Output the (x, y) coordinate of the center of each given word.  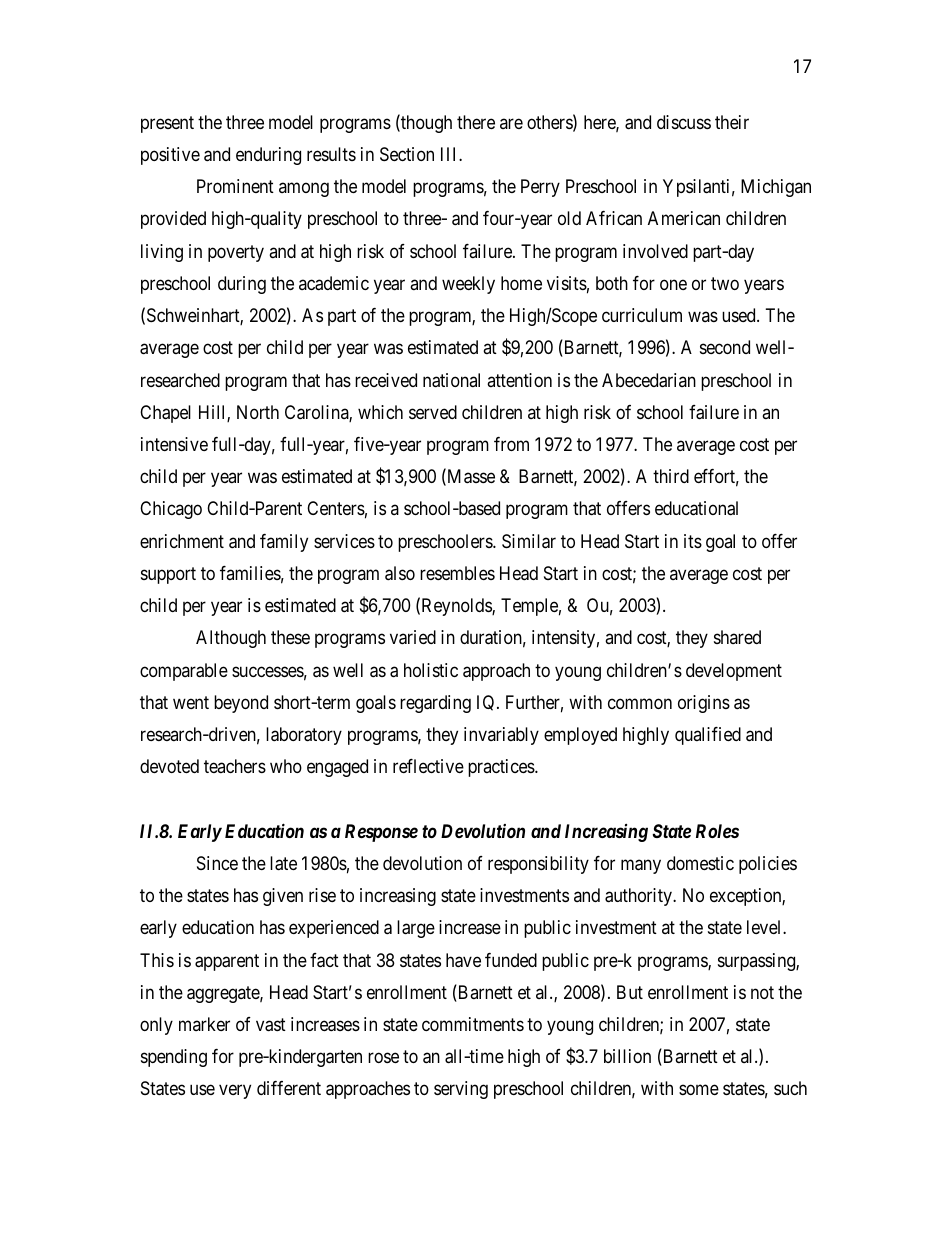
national (451, 380)
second (725, 347)
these (290, 637)
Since (217, 863)
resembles (457, 573)
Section (407, 154)
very (235, 1092)
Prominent (235, 186)
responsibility (538, 865)
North (258, 412)
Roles (717, 831)
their (732, 122)
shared (737, 637)
